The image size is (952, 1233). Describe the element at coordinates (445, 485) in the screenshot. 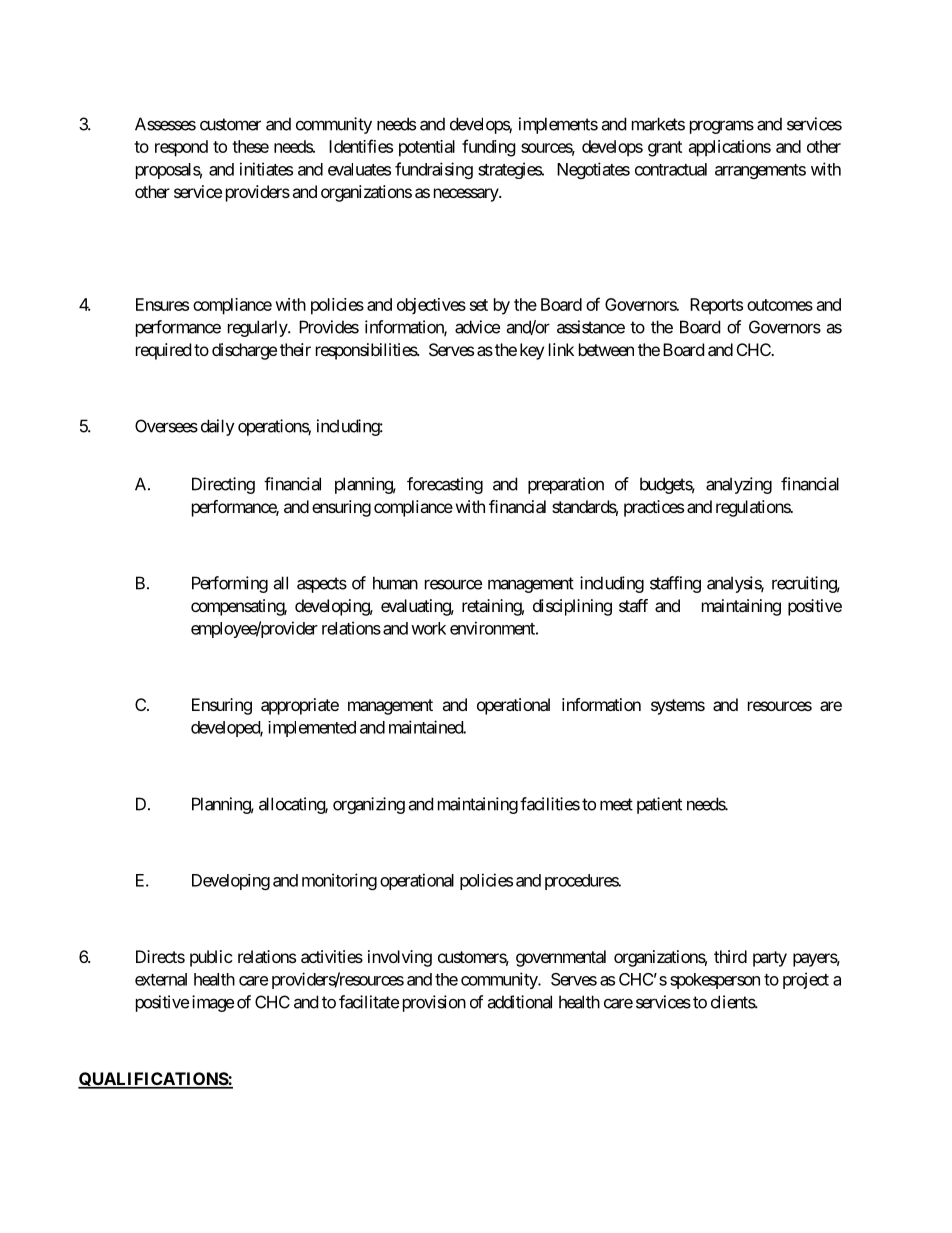

I see `forecasting` at that location.
